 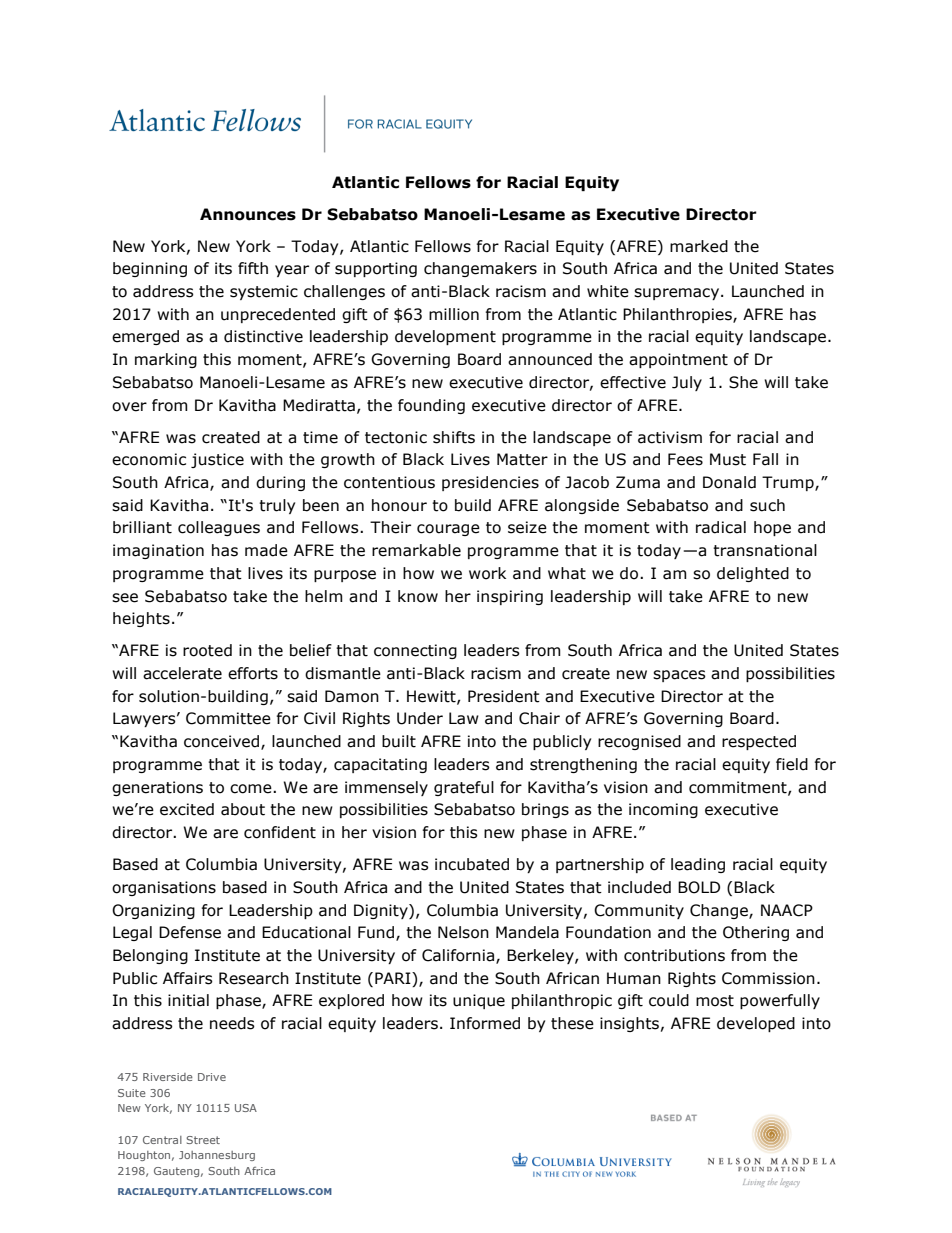 I want to click on Announces, so click(x=248, y=214).
